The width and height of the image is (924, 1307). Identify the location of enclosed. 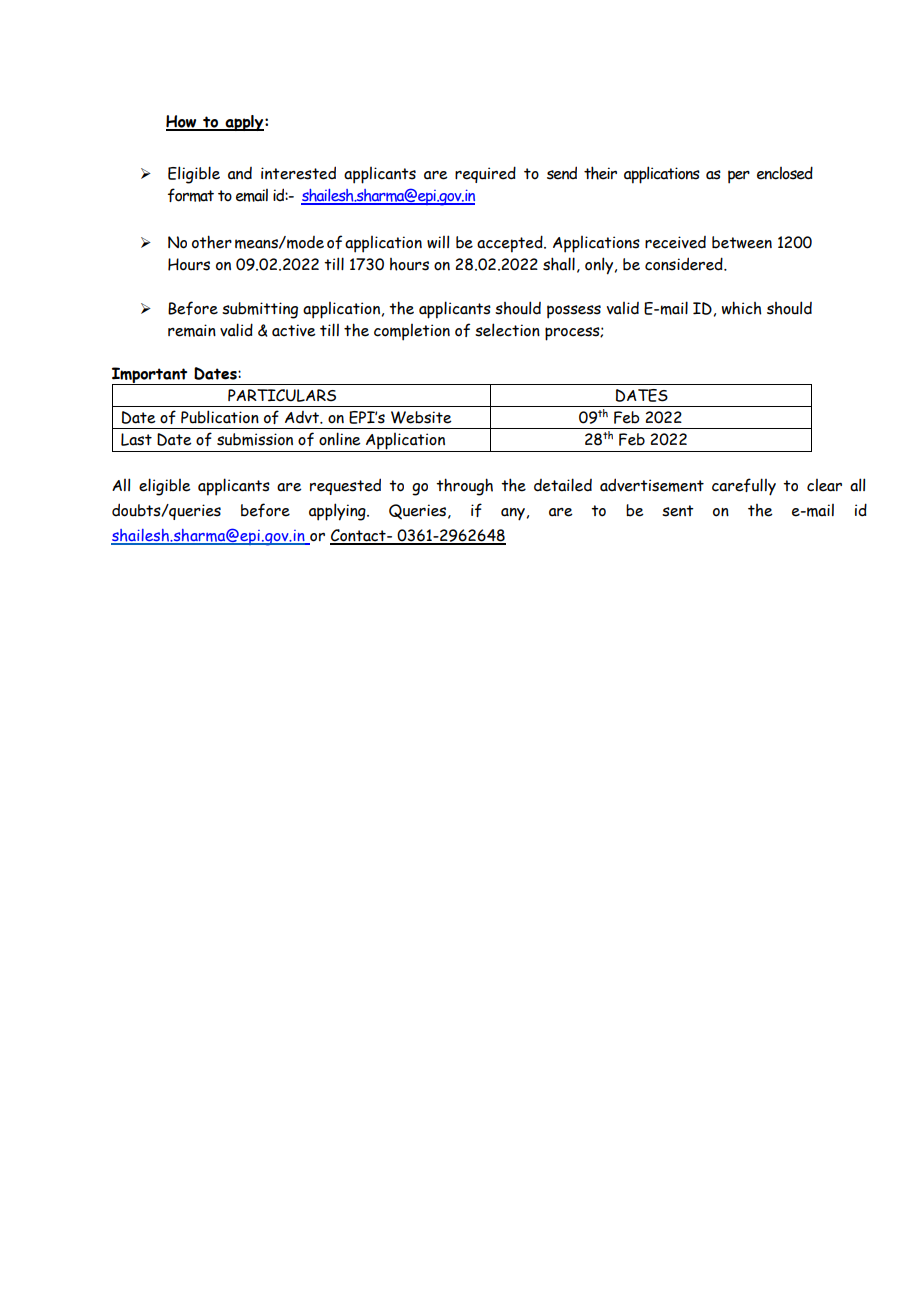
(785, 173).
